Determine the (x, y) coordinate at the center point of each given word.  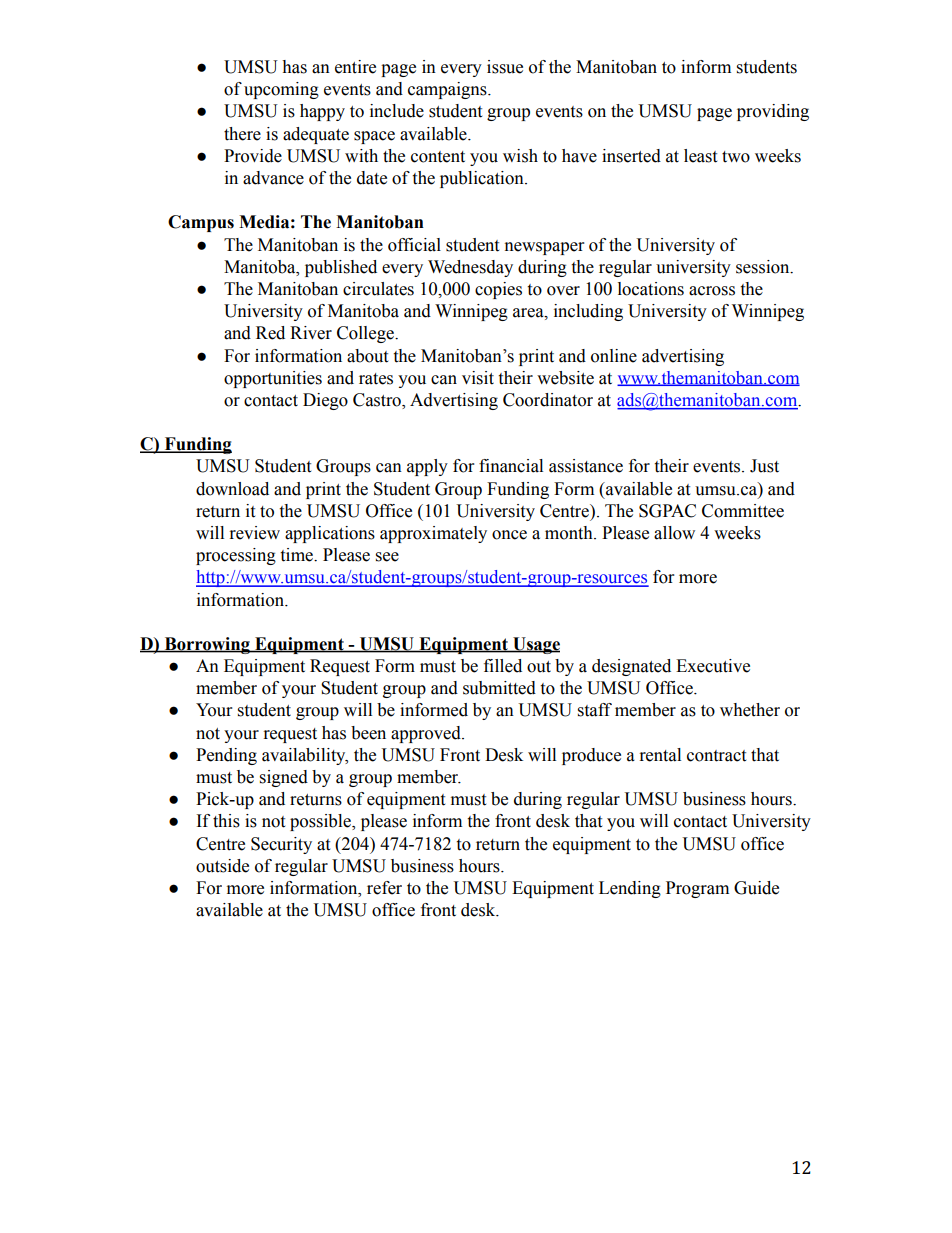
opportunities (273, 379)
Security (281, 845)
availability (305, 756)
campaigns (448, 90)
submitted (499, 688)
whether (750, 710)
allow (674, 533)
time (298, 555)
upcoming (281, 90)
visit (478, 378)
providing (773, 112)
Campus (201, 223)
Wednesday (470, 268)
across (712, 291)
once (509, 535)
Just (764, 466)
